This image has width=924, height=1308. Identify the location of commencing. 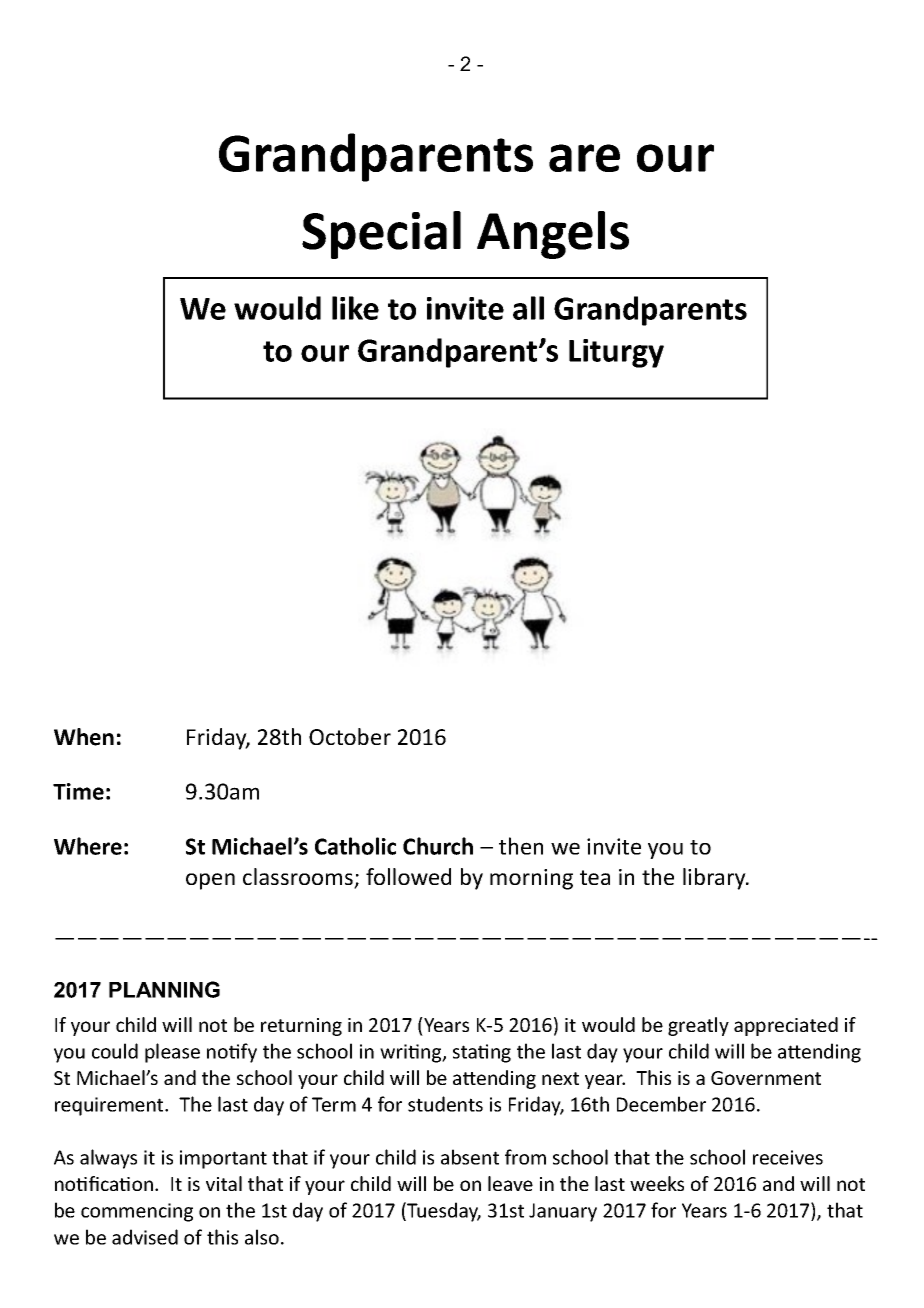
(137, 1212).
